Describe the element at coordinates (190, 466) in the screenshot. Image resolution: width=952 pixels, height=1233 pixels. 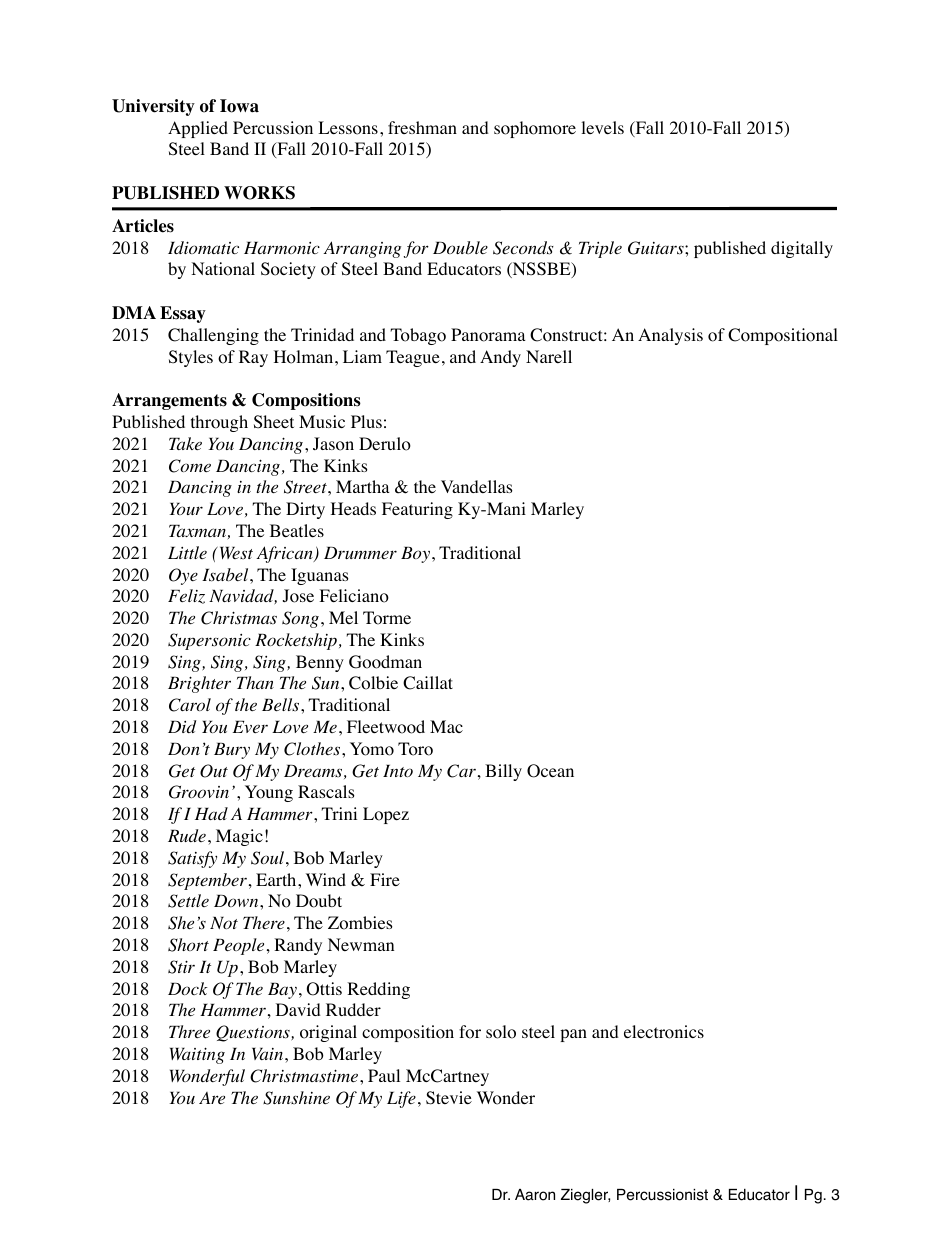
I see `Come` at that location.
